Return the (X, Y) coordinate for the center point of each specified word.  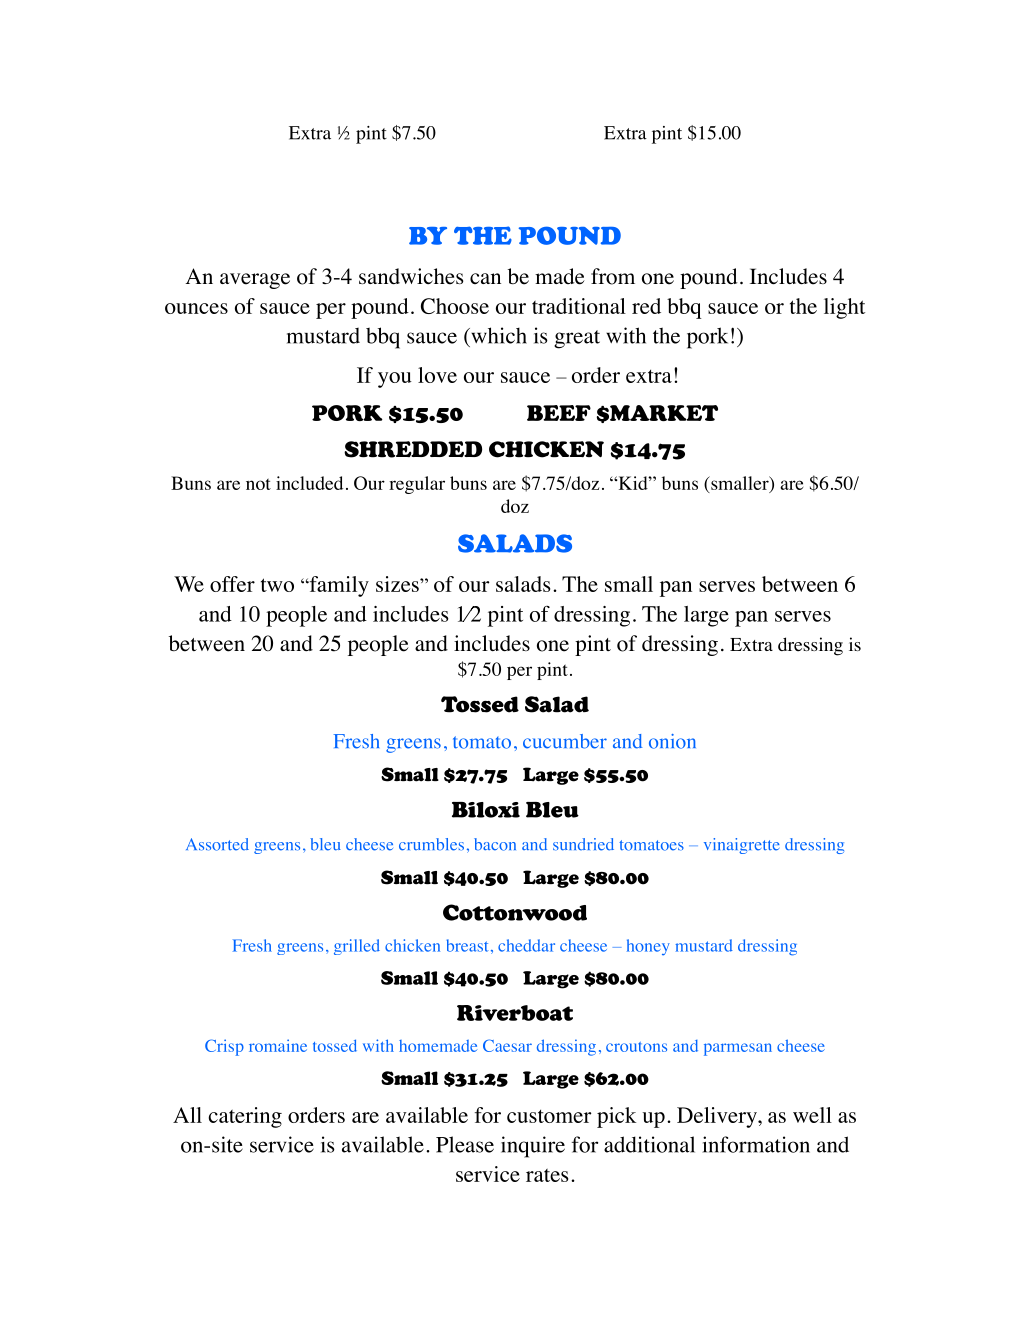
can (485, 278)
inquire (533, 1147)
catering (245, 1117)
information (756, 1144)
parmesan (738, 1049)
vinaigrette (742, 846)
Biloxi (486, 810)
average (255, 281)
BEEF (559, 413)
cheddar (526, 945)
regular (417, 485)
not (258, 484)
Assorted (217, 844)
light (844, 308)
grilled (357, 947)
